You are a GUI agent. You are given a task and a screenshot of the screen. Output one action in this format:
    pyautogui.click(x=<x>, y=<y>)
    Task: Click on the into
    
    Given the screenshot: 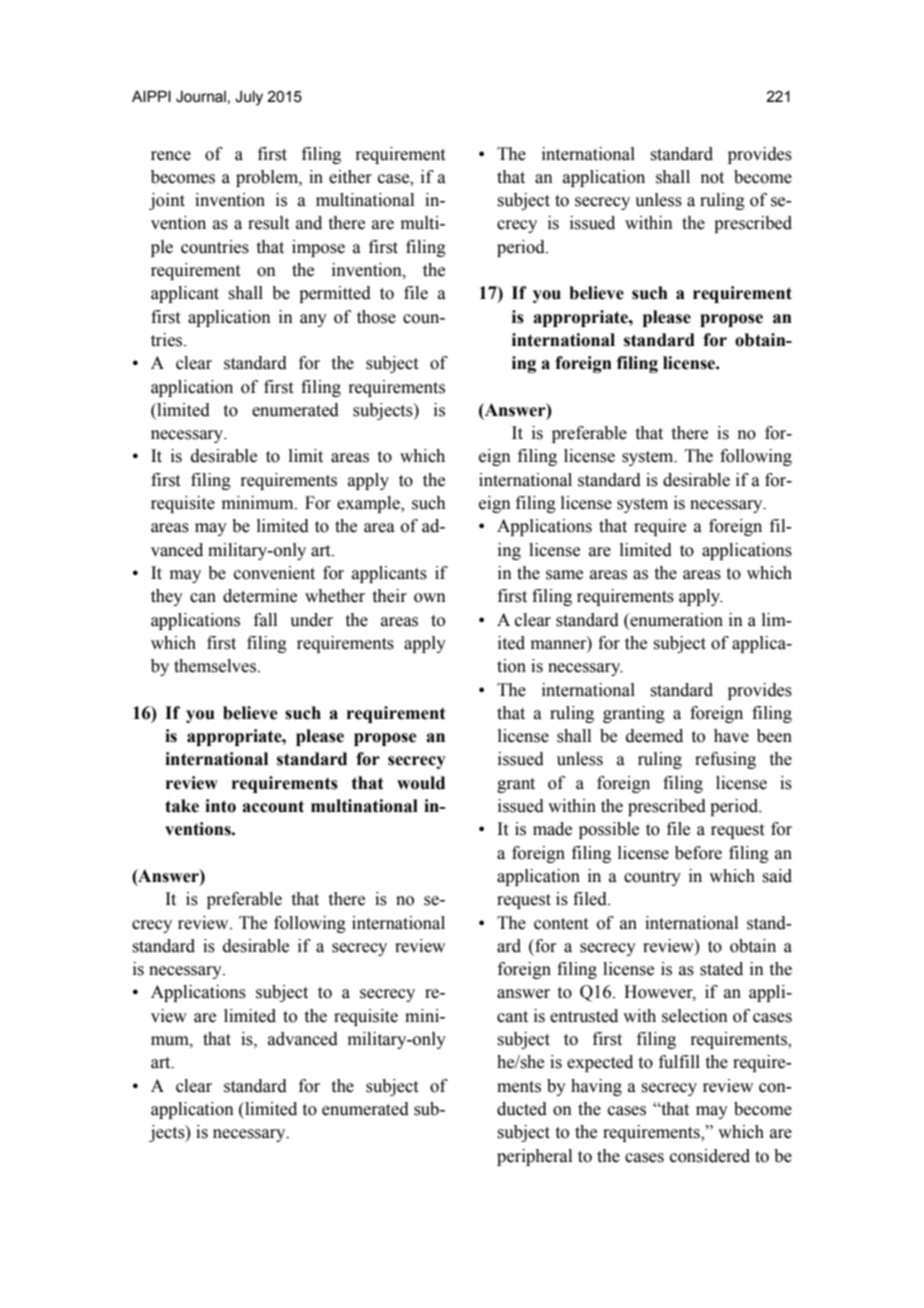 What is the action you would take?
    pyautogui.click(x=220, y=806)
